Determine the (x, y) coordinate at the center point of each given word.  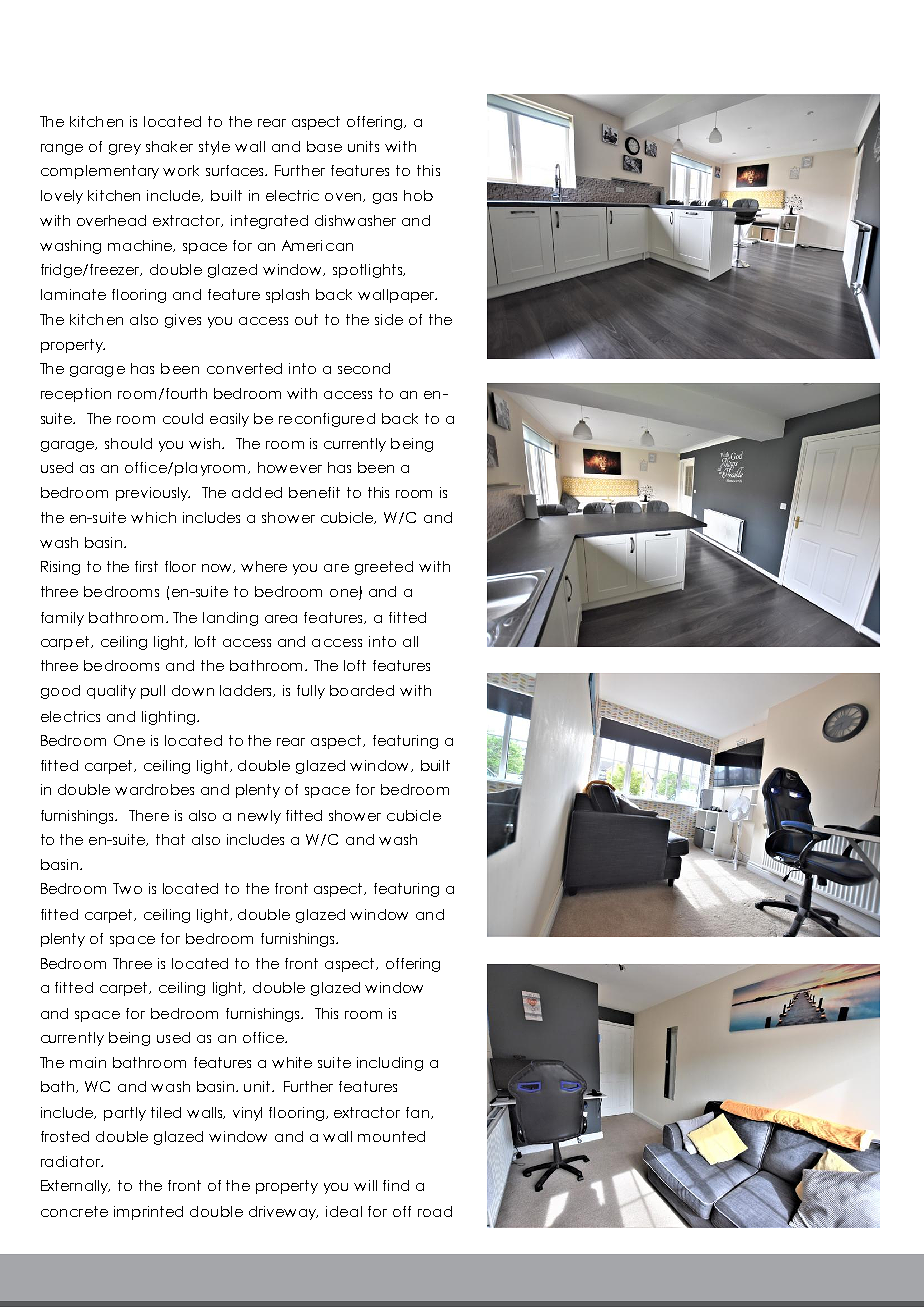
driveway (283, 1213)
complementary (100, 172)
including (390, 1064)
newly (259, 817)
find (396, 1185)
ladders (247, 691)
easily (229, 420)
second (364, 368)
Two (127, 888)
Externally (75, 1187)
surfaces (236, 170)
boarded (362, 690)
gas (385, 198)
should (128, 443)
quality (111, 692)
